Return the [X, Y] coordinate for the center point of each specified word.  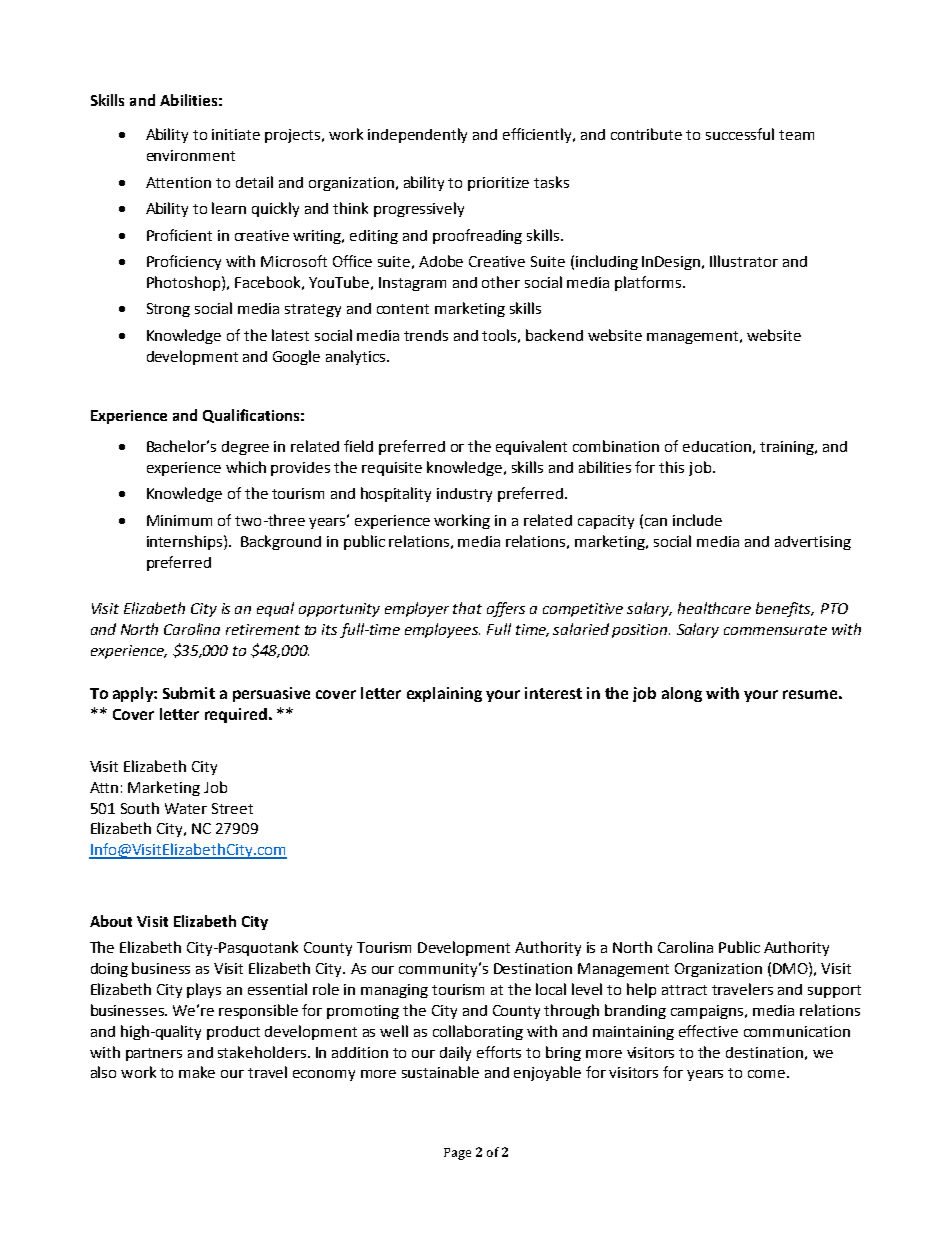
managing [394, 991]
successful [740, 134]
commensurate [775, 630]
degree [245, 448]
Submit [189, 693]
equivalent [531, 447]
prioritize [498, 184]
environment [191, 155]
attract [684, 990]
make [197, 1072]
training [788, 448]
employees [442, 630]
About [111, 921]
